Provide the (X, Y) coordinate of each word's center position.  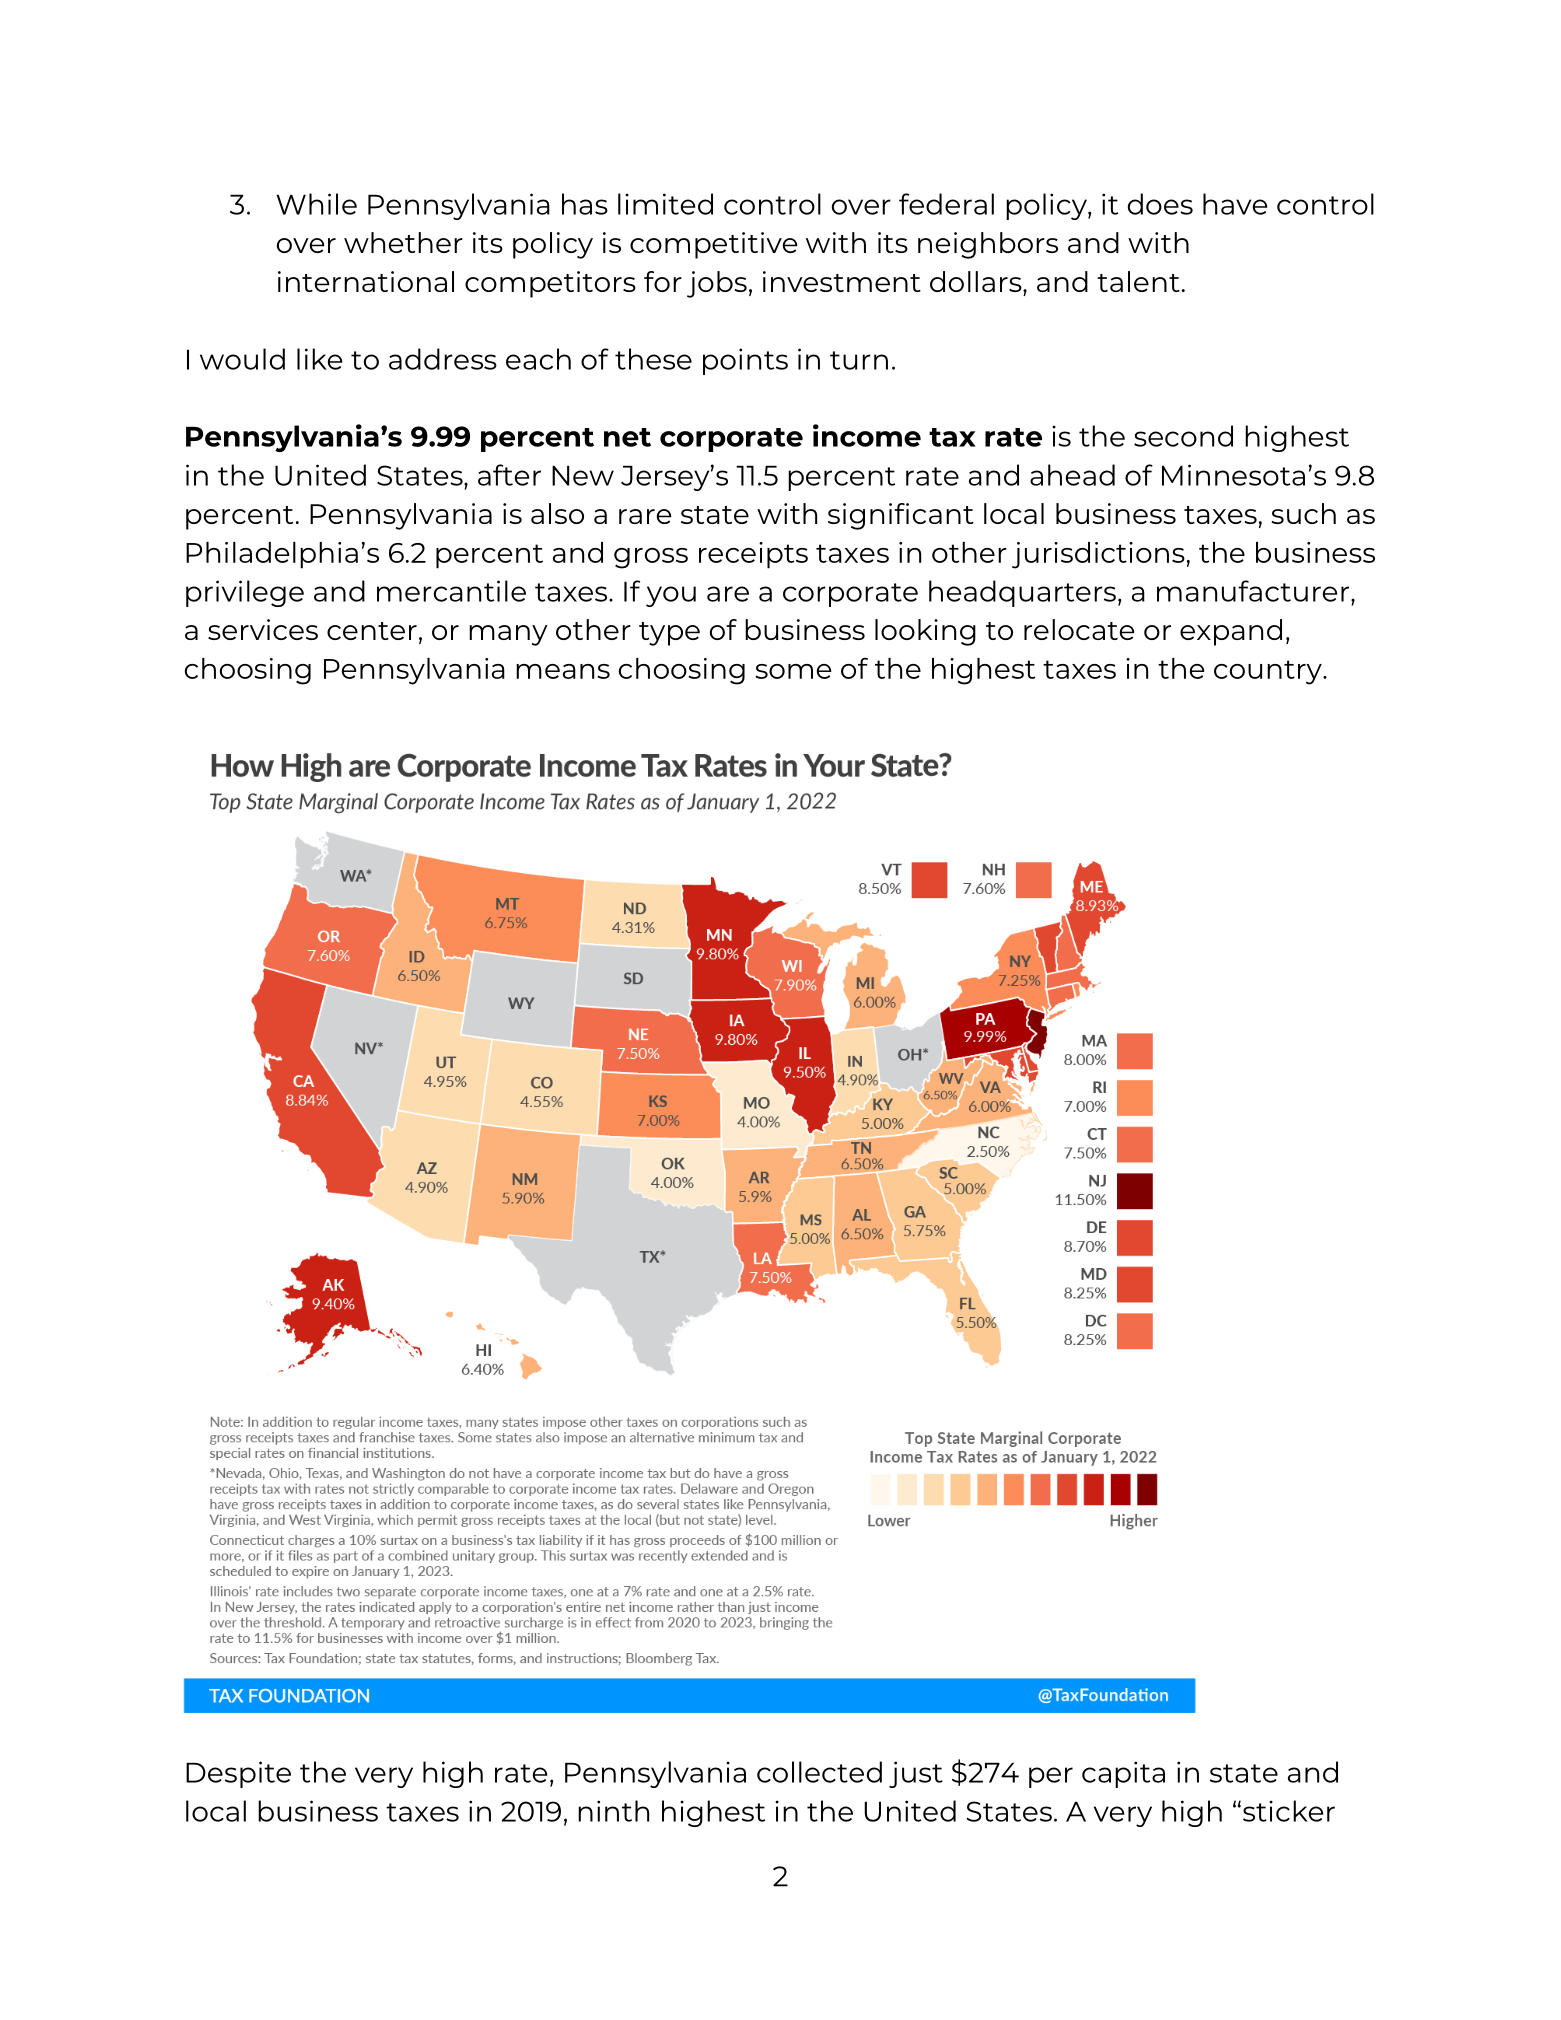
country (1269, 672)
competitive (714, 245)
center (372, 631)
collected (819, 1772)
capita (1123, 1774)
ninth (613, 1811)
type (669, 634)
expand (1231, 632)
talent (1138, 281)
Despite (238, 1774)
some (793, 671)
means (563, 671)
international (366, 281)
